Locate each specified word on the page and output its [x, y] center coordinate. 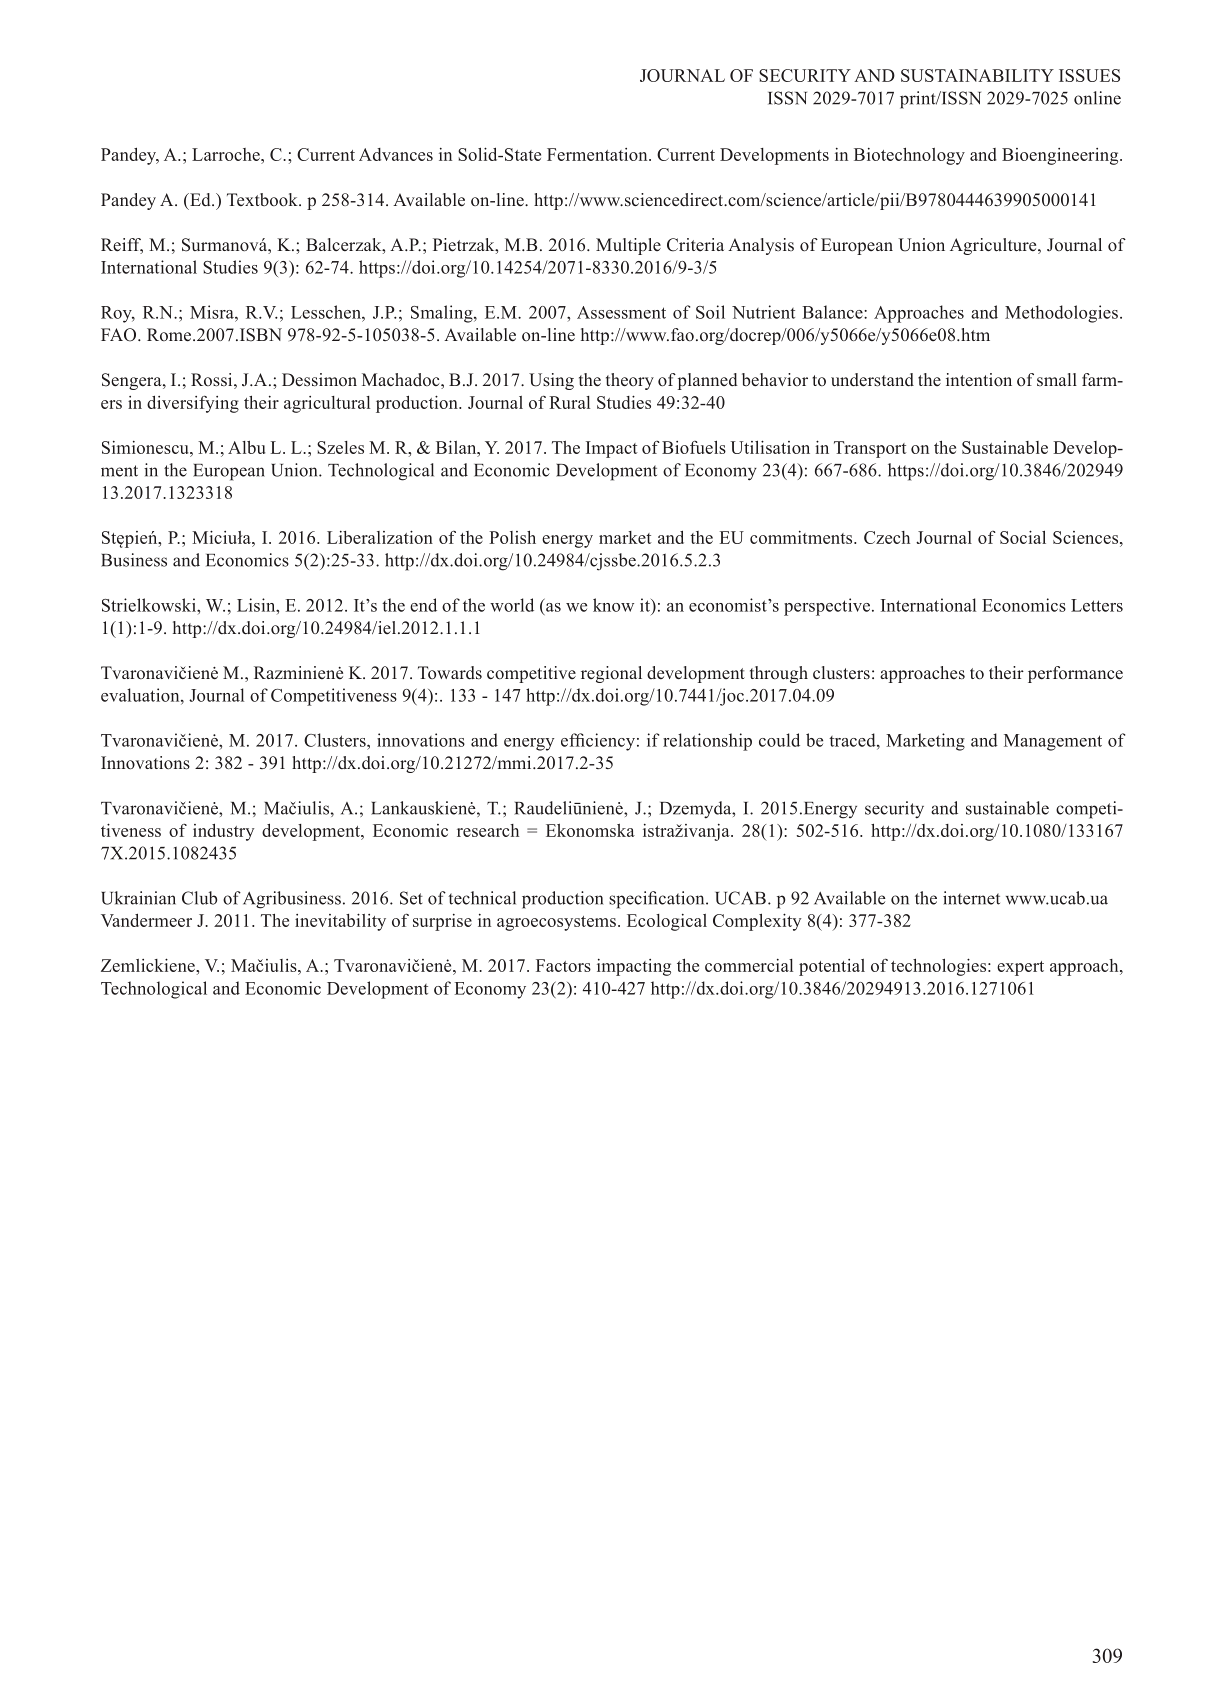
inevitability [340, 922]
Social [1023, 537]
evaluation [141, 695]
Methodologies [1061, 314]
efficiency [598, 742]
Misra [213, 312]
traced [853, 740]
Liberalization [380, 537]
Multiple [628, 246]
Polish [512, 537]
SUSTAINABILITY [977, 75]
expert [1020, 968]
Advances [396, 154]
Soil [710, 312]
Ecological [667, 922]
